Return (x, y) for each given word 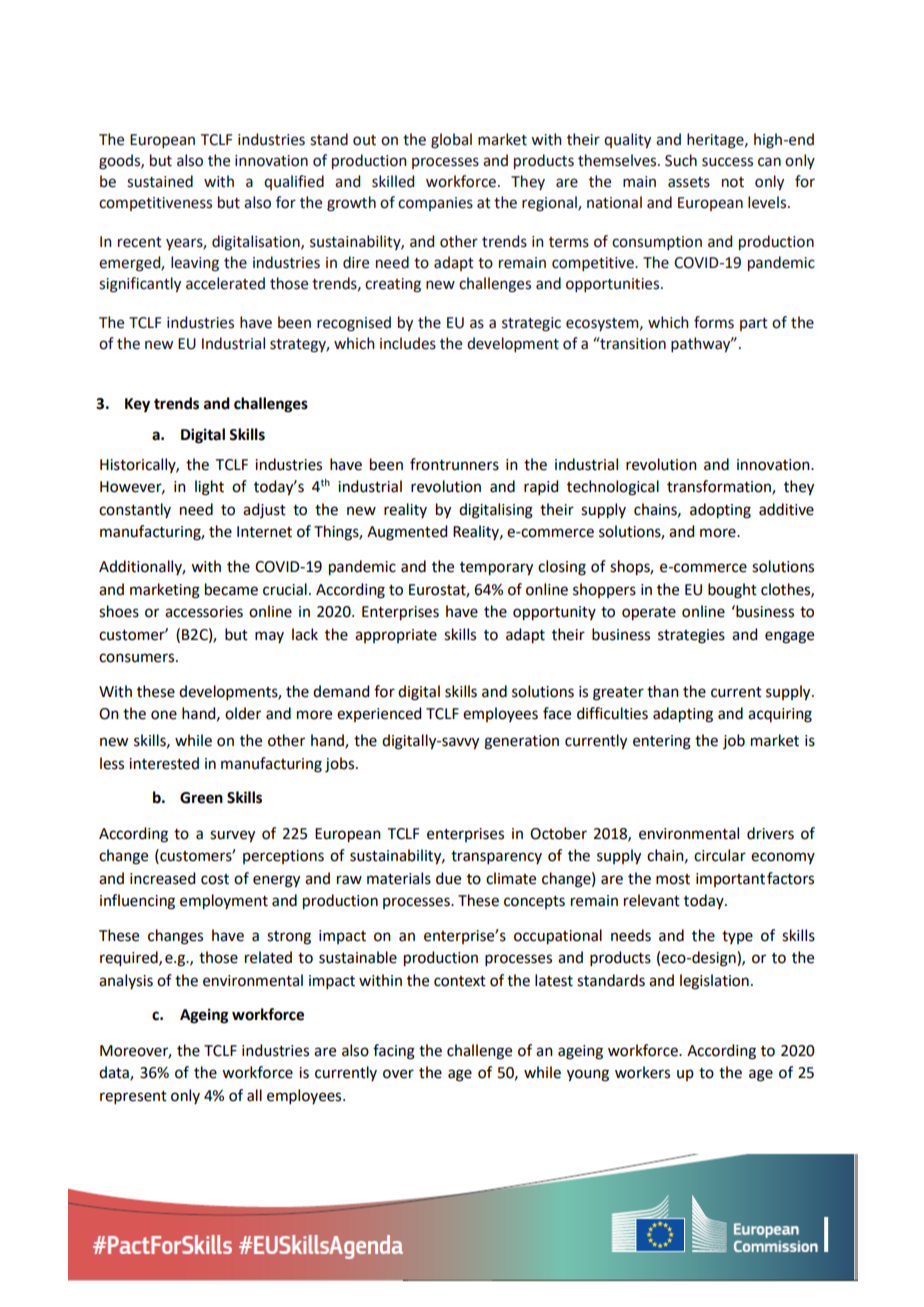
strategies (691, 636)
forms (714, 322)
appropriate (396, 636)
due (448, 878)
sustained (160, 181)
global (451, 141)
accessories (204, 612)
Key (137, 405)
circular (720, 855)
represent (133, 1097)
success (727, 162)
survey (232, 836)
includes (408, 343)
